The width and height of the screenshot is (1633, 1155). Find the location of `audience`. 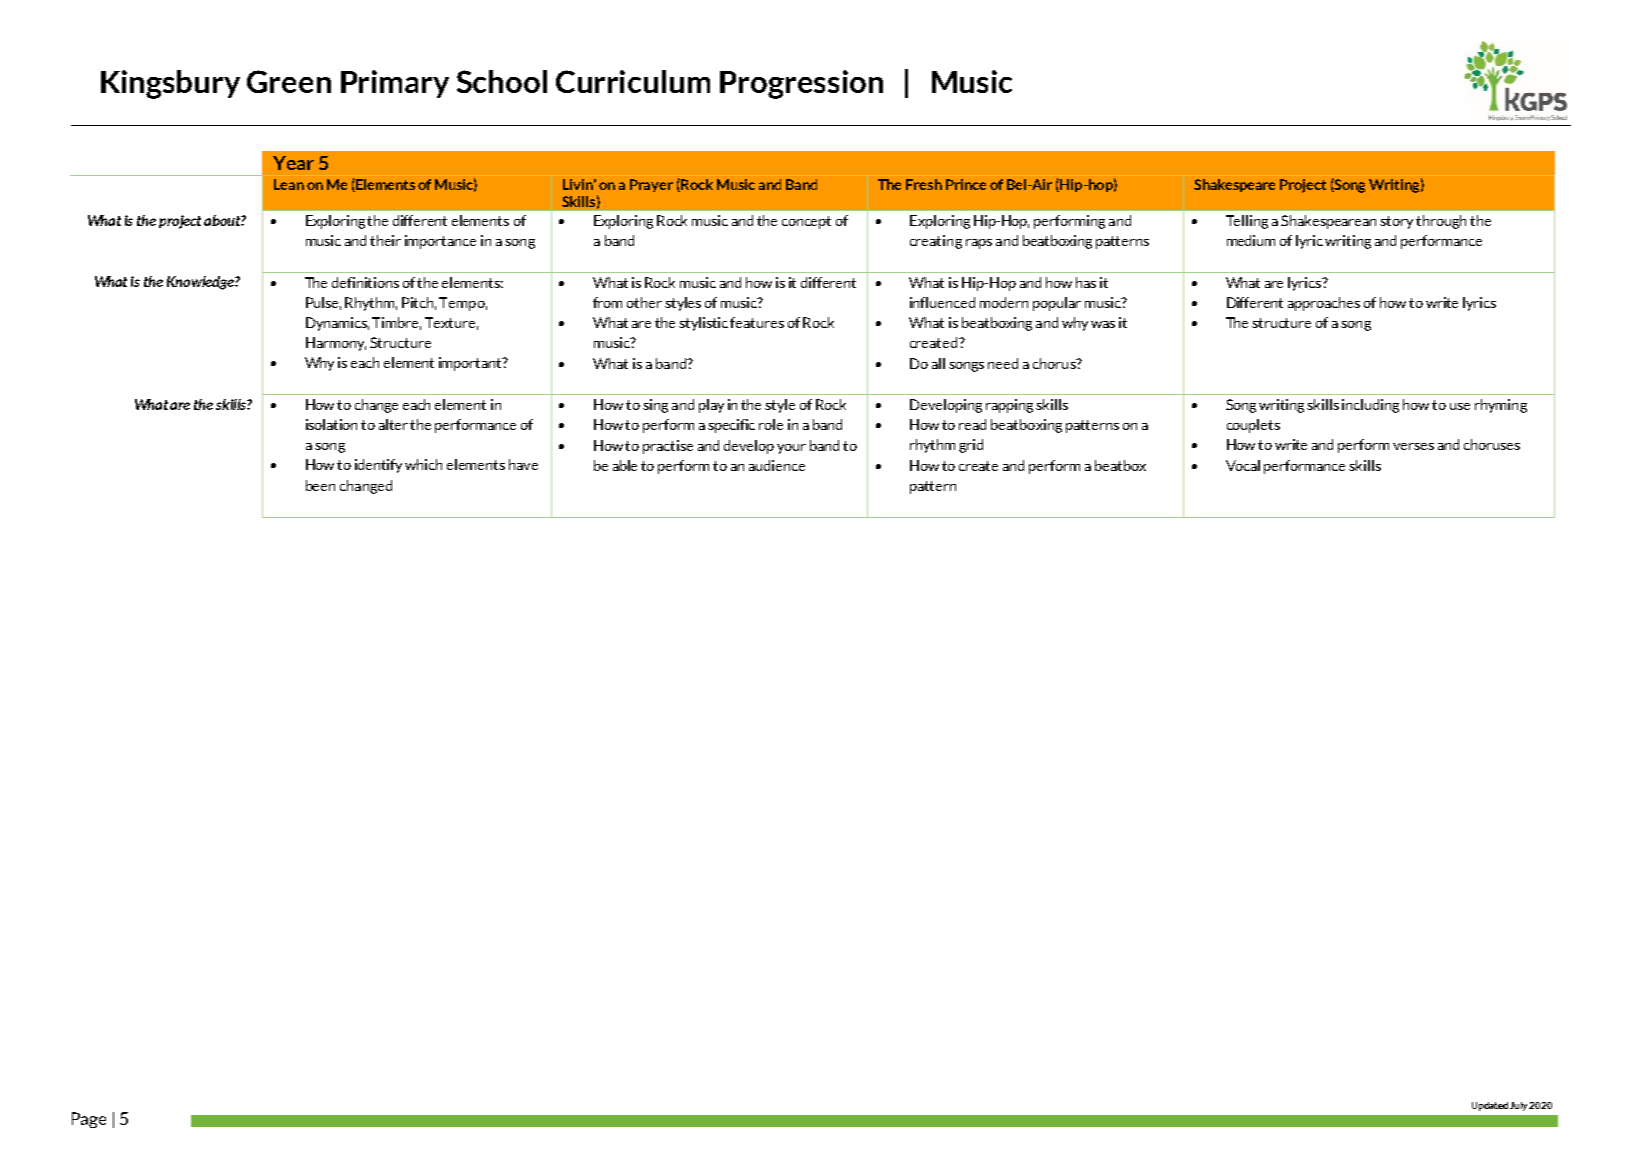

audience is located at coordinates (777, 465).
